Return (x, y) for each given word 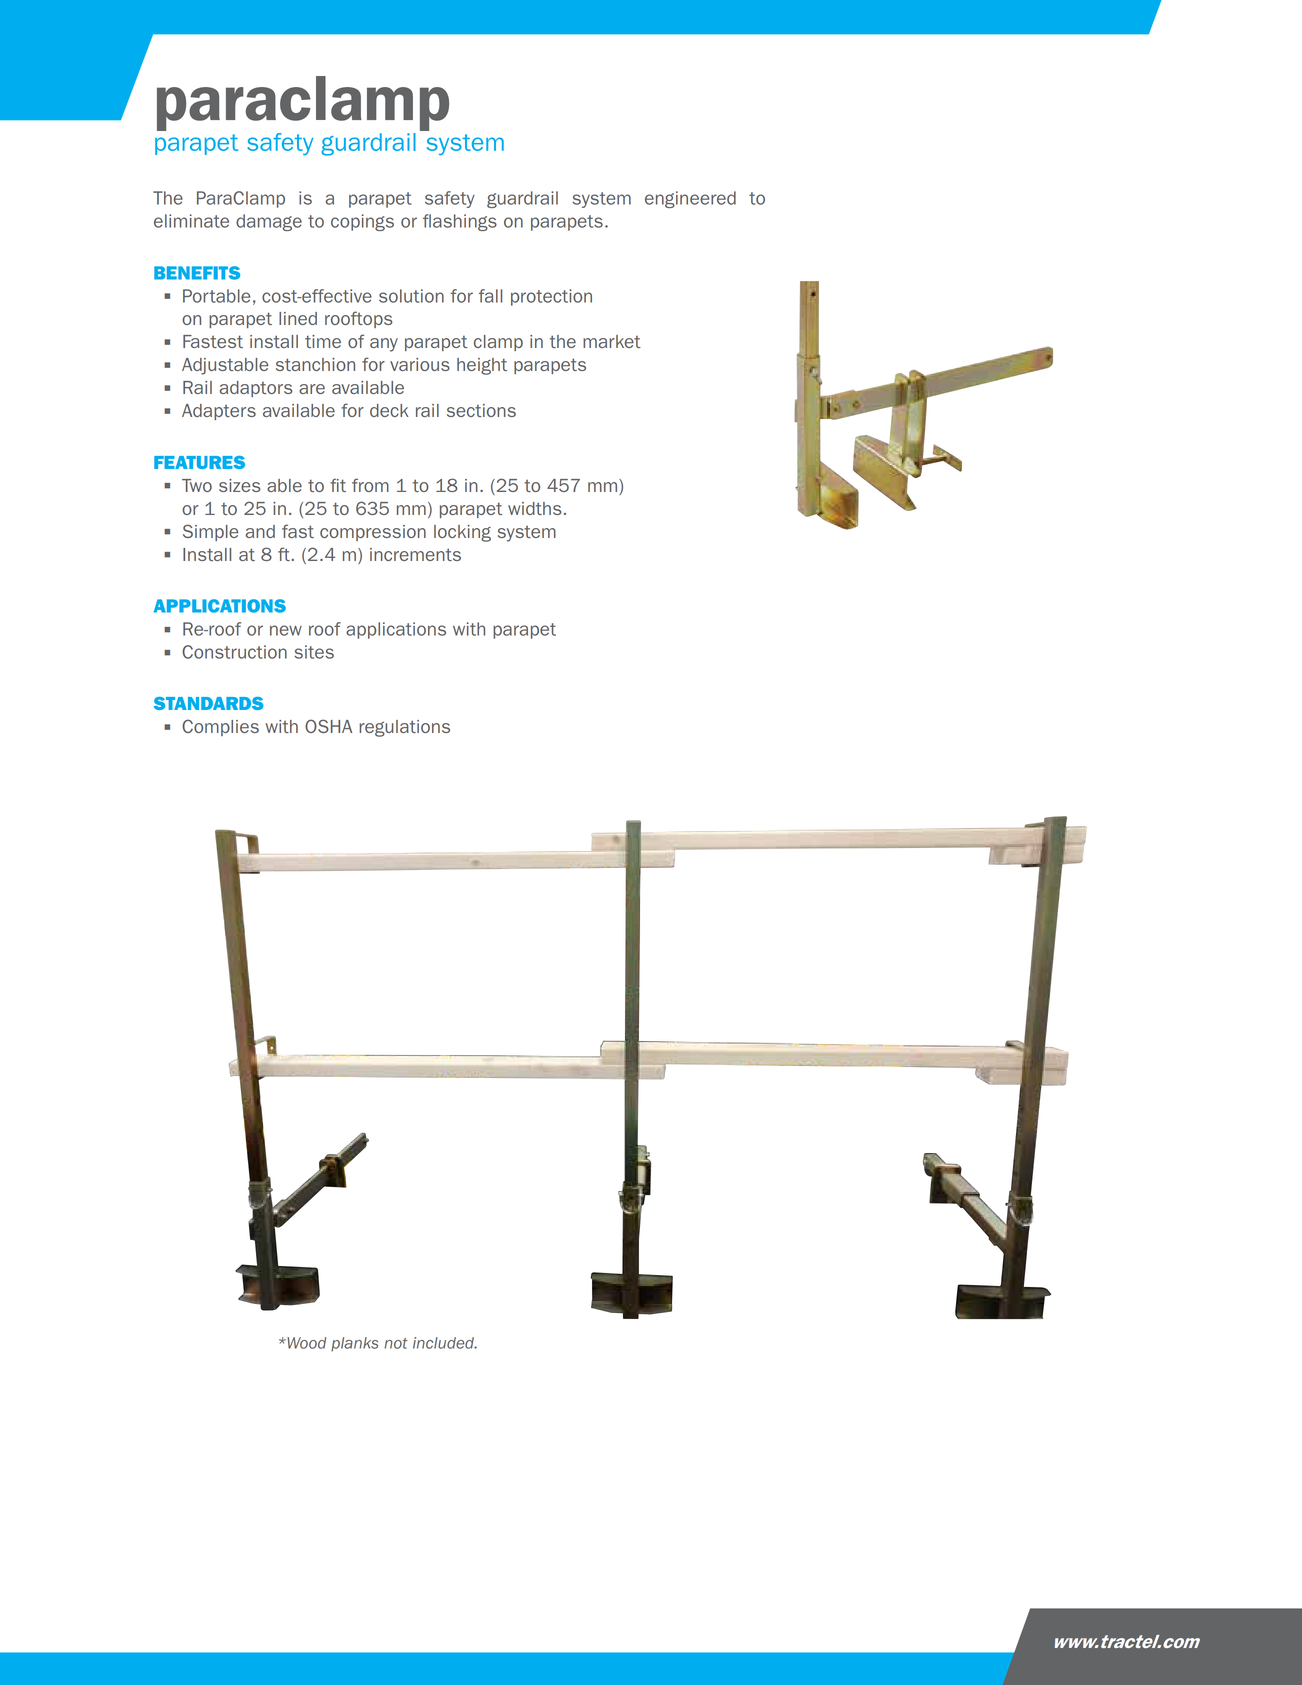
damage (269, 222)
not (396, 1343)
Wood (305, 1343)
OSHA (328, 726)
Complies (220, 727)
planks (354, 1344)
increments (415, 554)
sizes (239, 485)
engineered (690, 199)
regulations (404, 728)
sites (314, 652)
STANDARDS (209, 703)
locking (462, 533)
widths (534, 508)
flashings (460, 222)
